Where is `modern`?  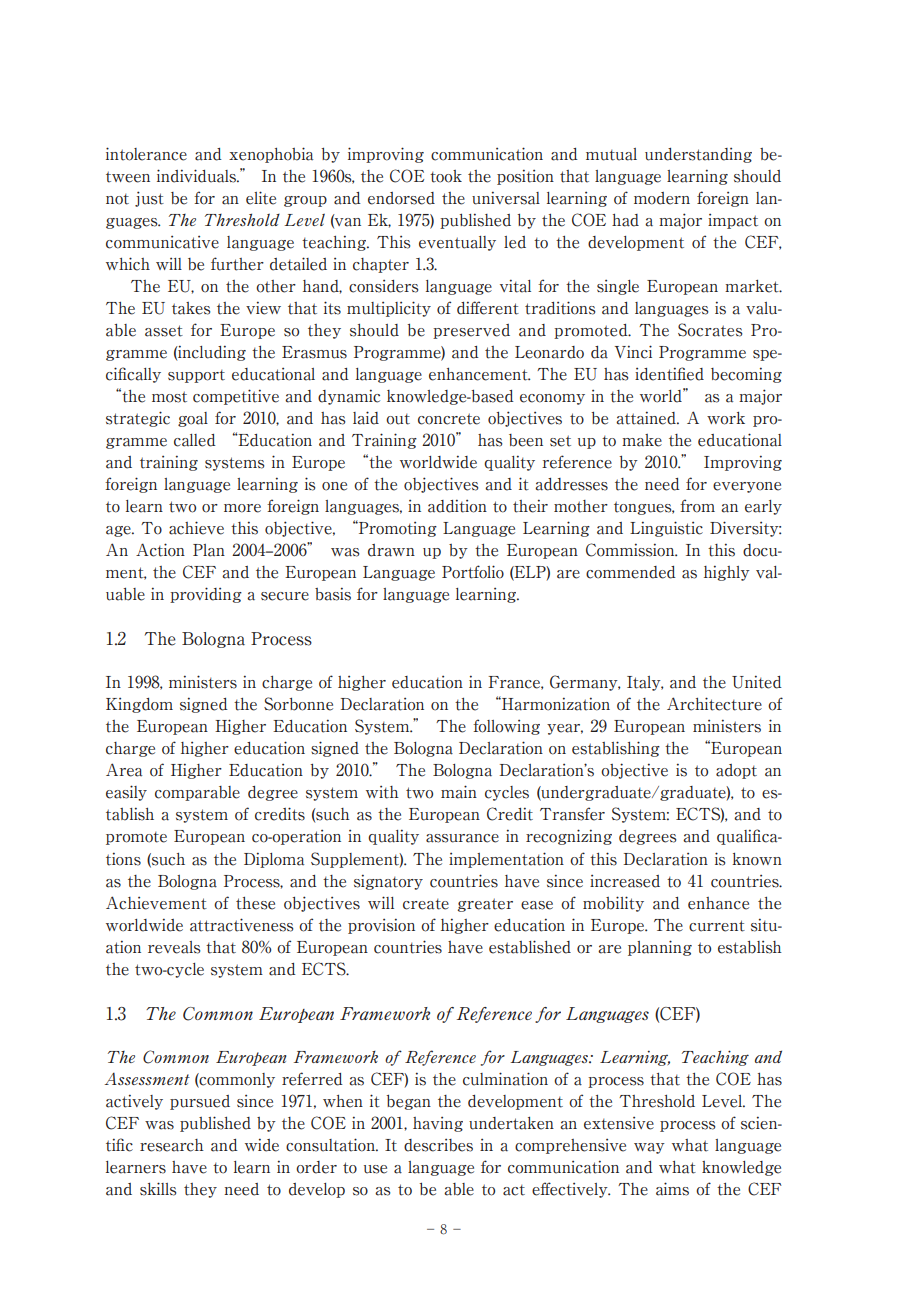 modern is located at coordinates (662, 198).
